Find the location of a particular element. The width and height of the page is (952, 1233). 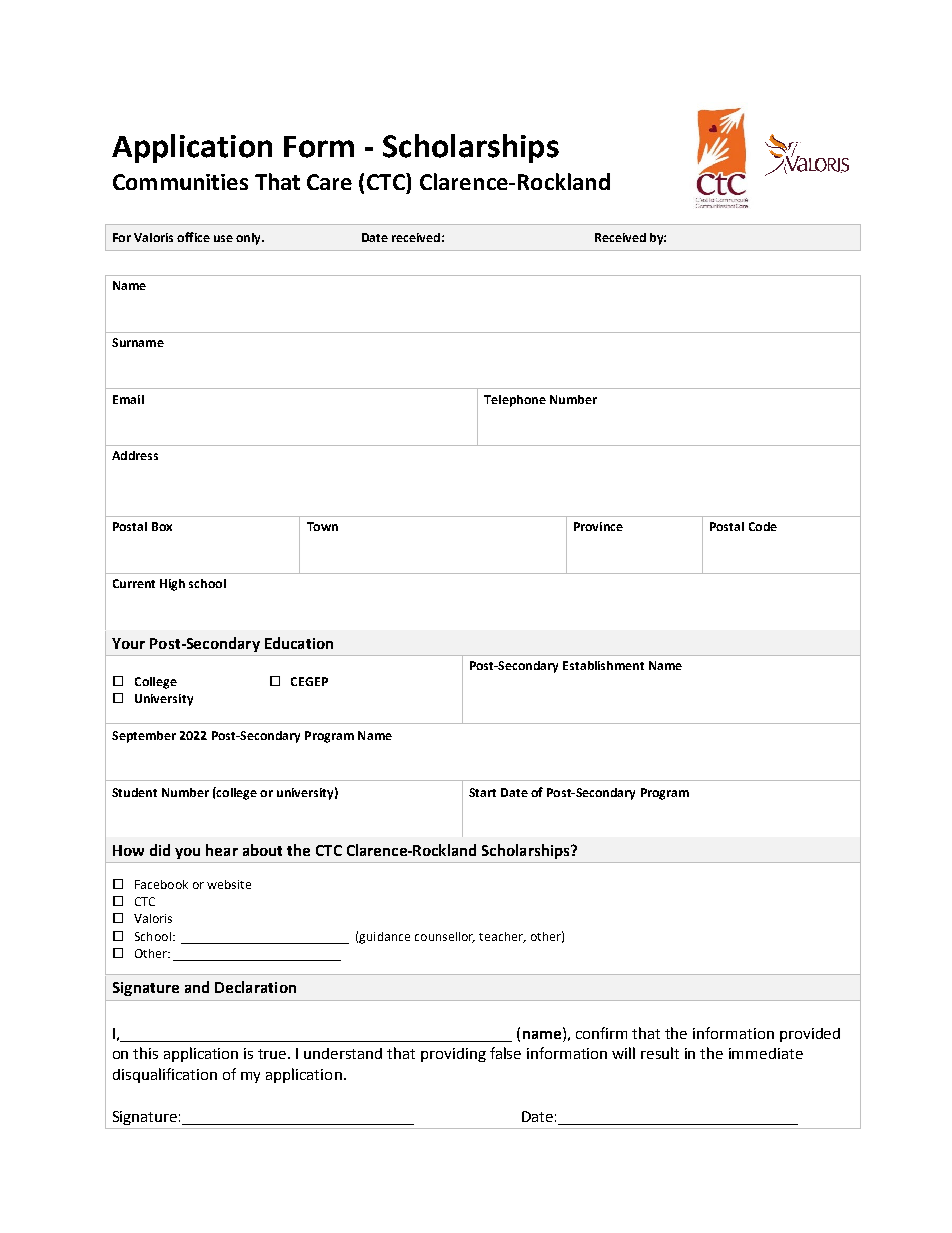

office is located at coordinates (193, 237).
